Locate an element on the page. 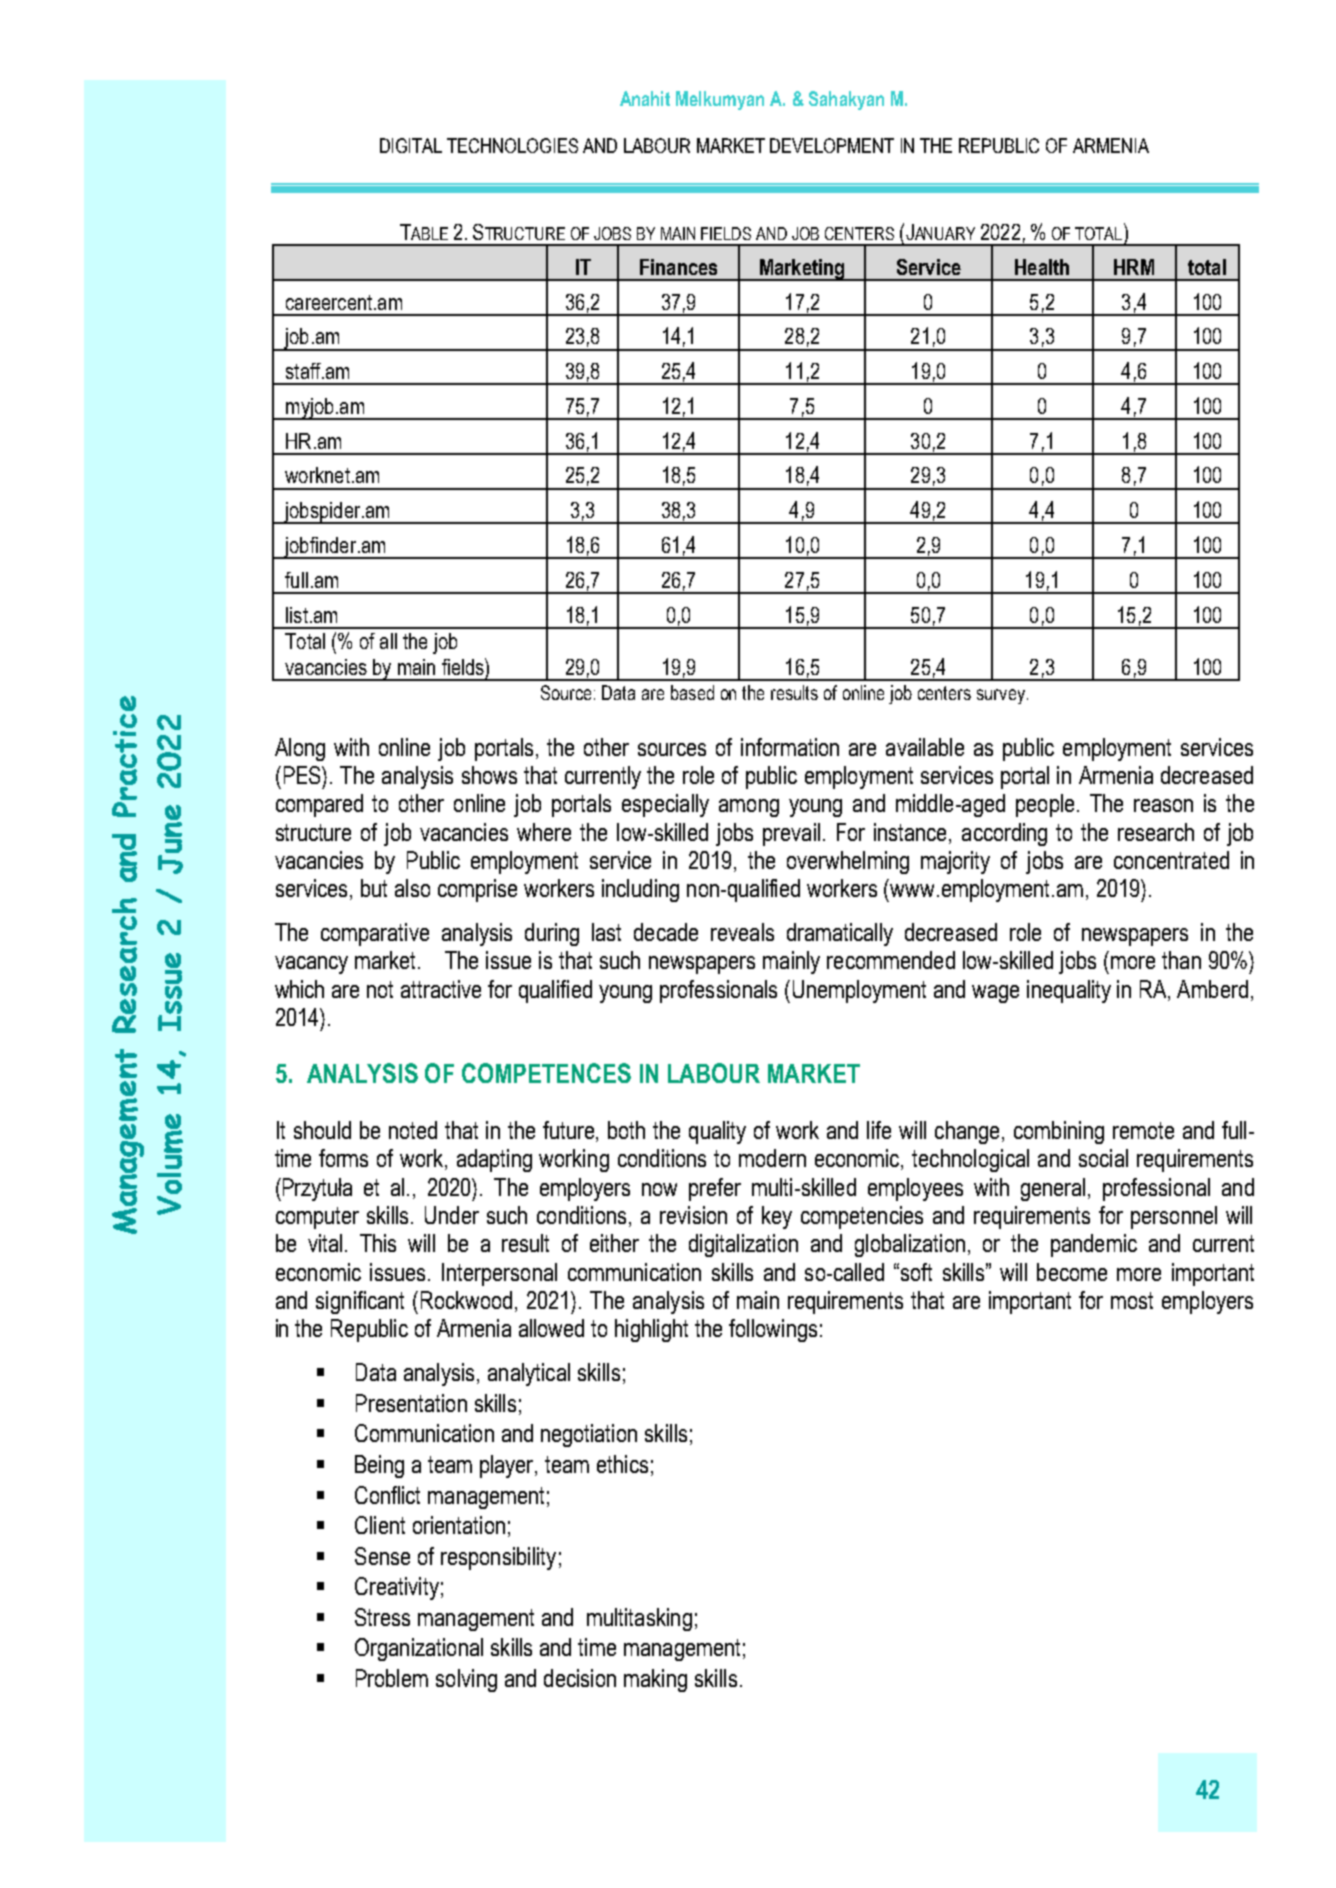 Image resolution: width=1336 pixels, height=1888 pixels. Along is located at coordinates (300, 749).
